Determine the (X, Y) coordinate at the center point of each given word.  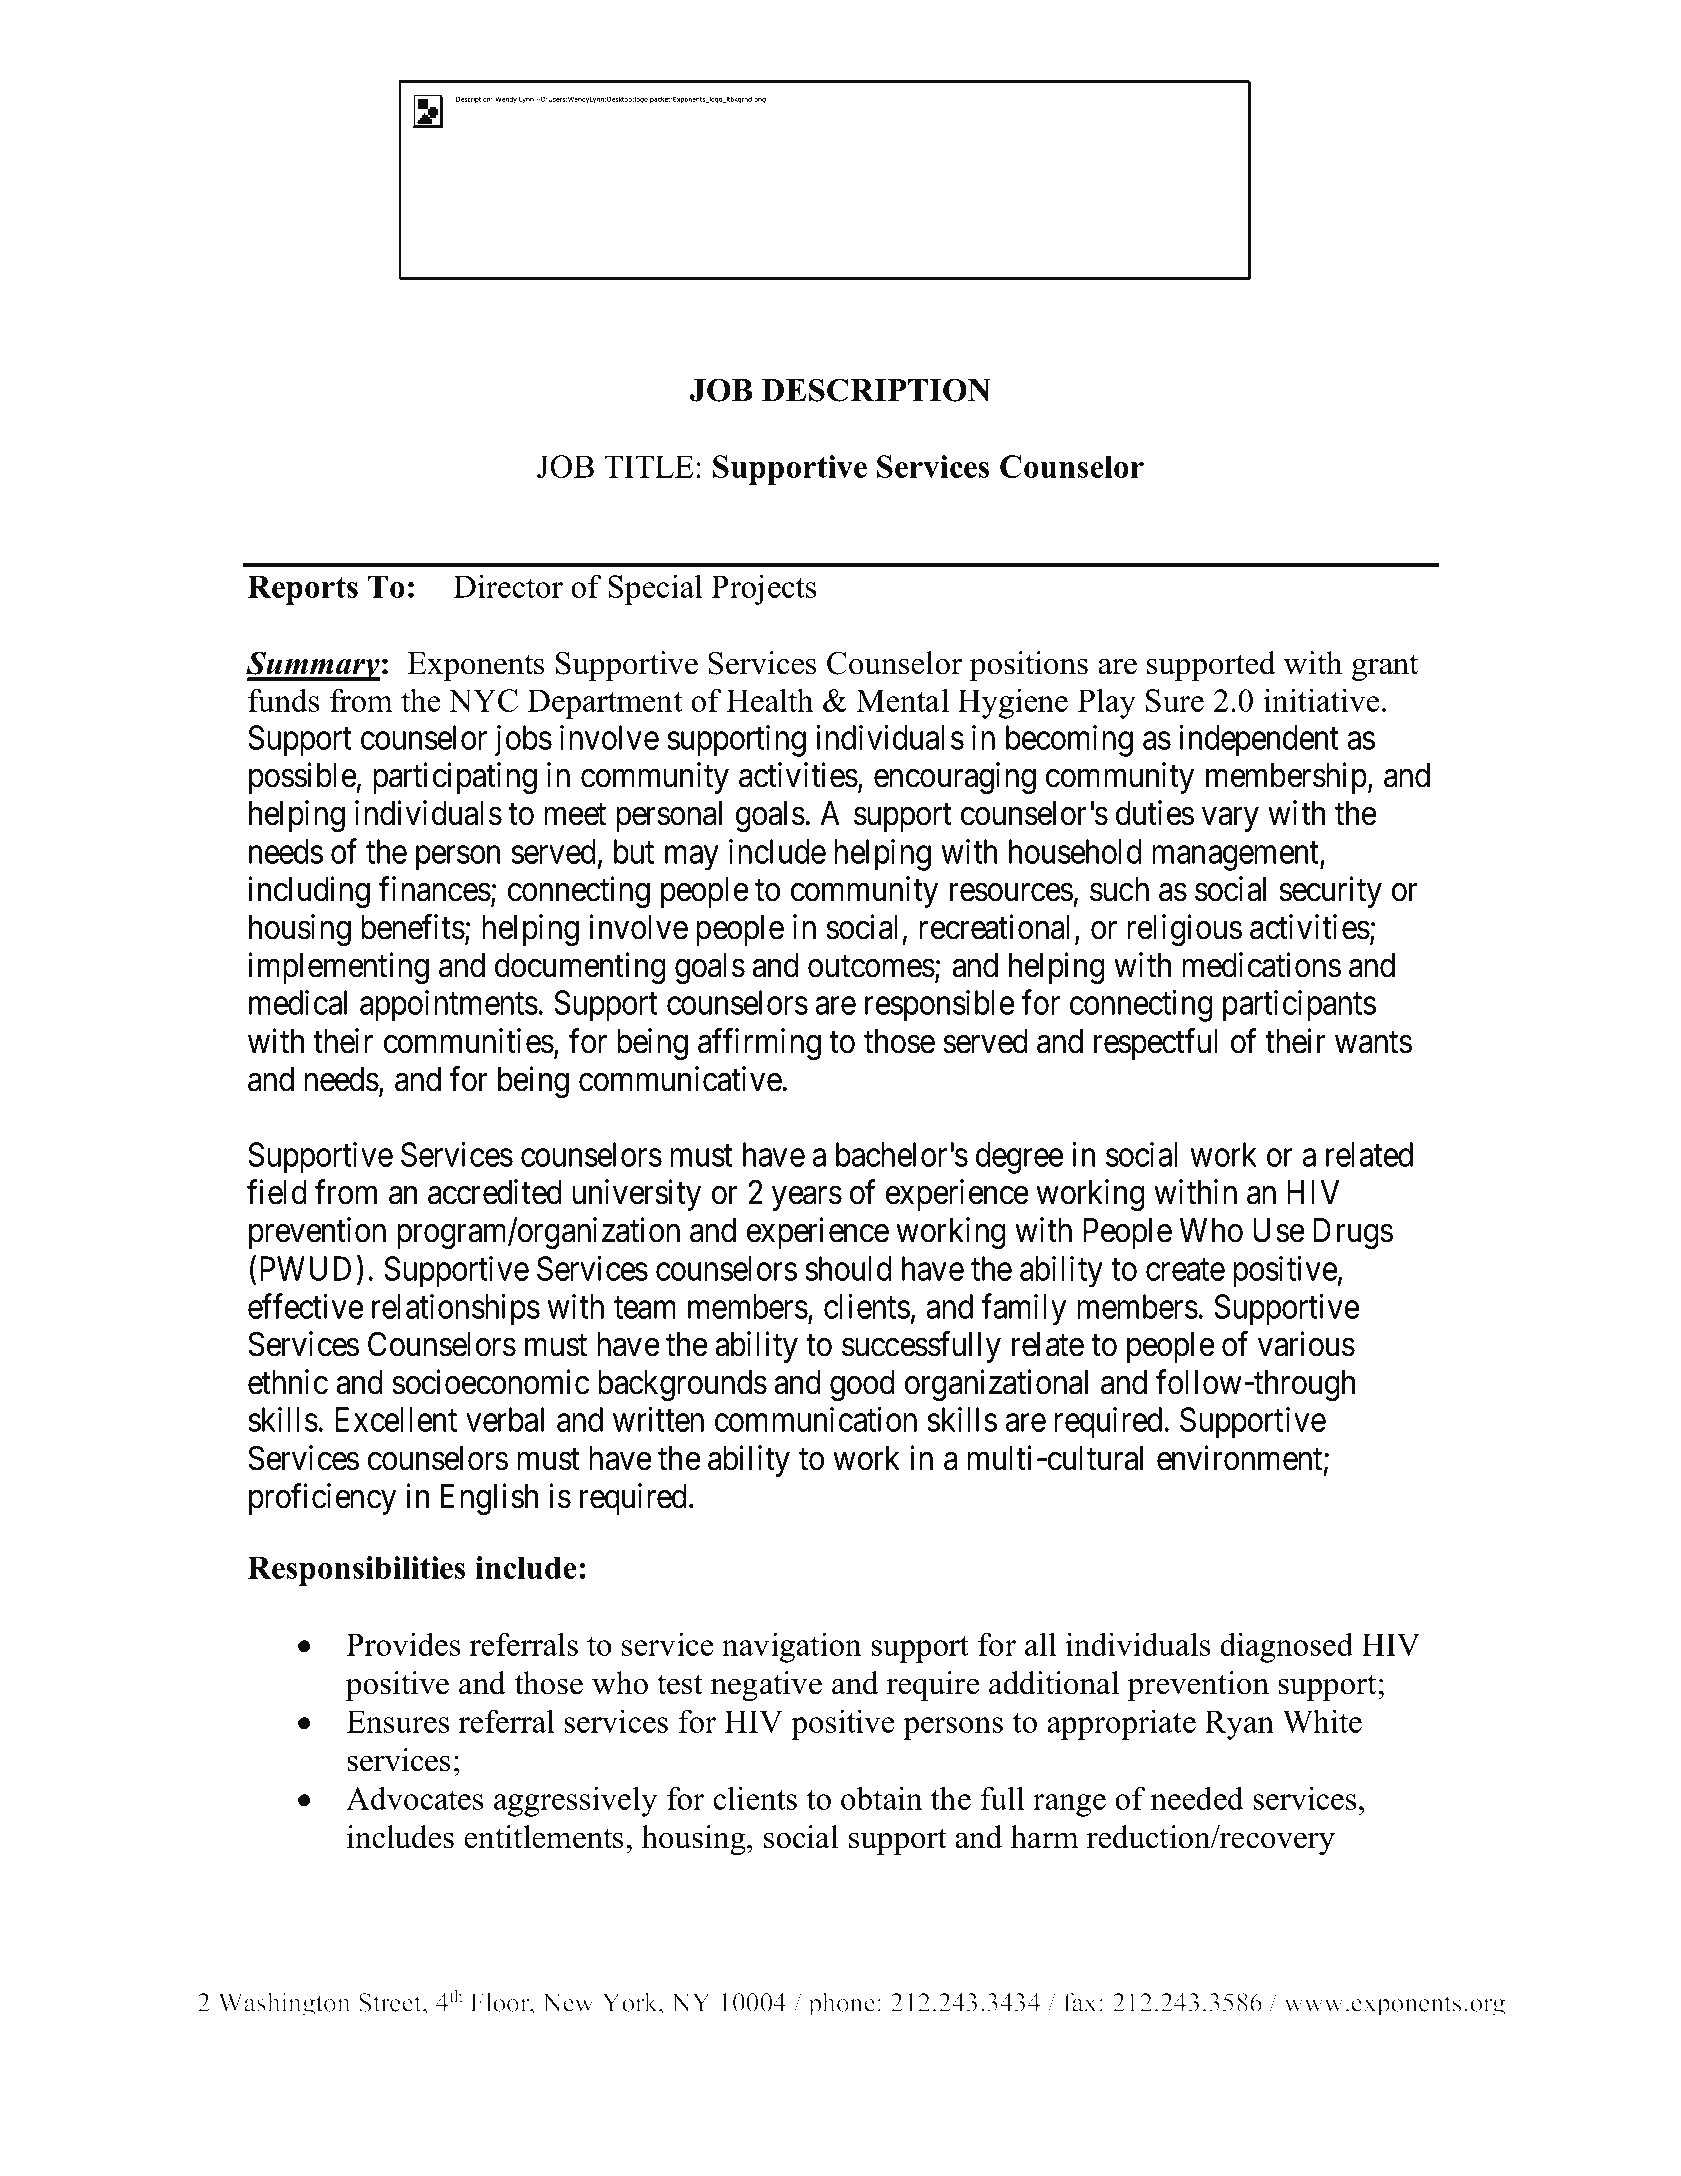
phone (842, 2003)
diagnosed (1286, 1647)
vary (1230, 820)
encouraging (955, 778)
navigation (791, 1647)
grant (1385, 668)
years (807, 1199)
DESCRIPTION (876, 390)
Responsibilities (356, 1571)
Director (508, 586)
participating (455, 778)
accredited (494, 1192)
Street (391, 2002)
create (1185, 1270)
